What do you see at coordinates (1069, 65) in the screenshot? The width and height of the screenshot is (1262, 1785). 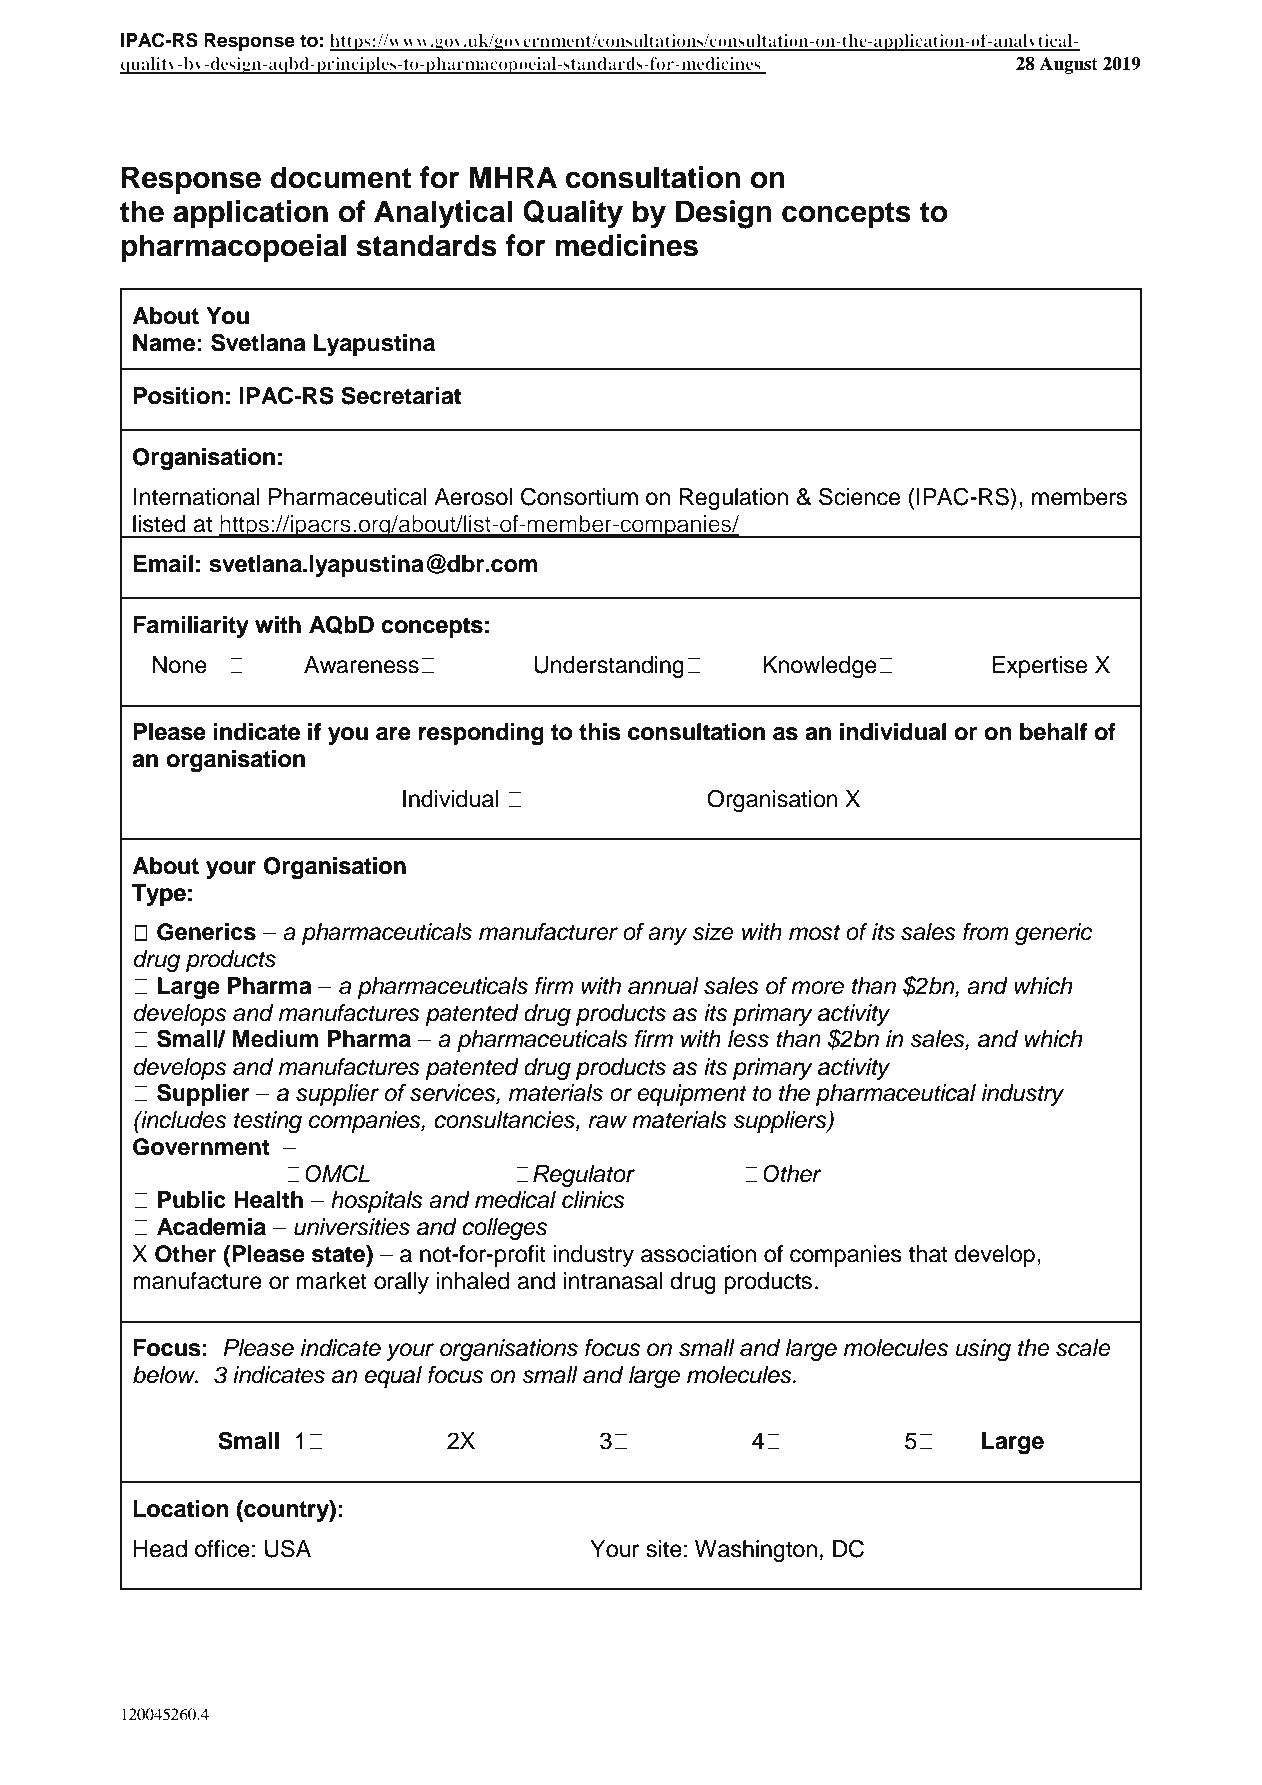 I see `August` at bounding box center [1069, 65].
